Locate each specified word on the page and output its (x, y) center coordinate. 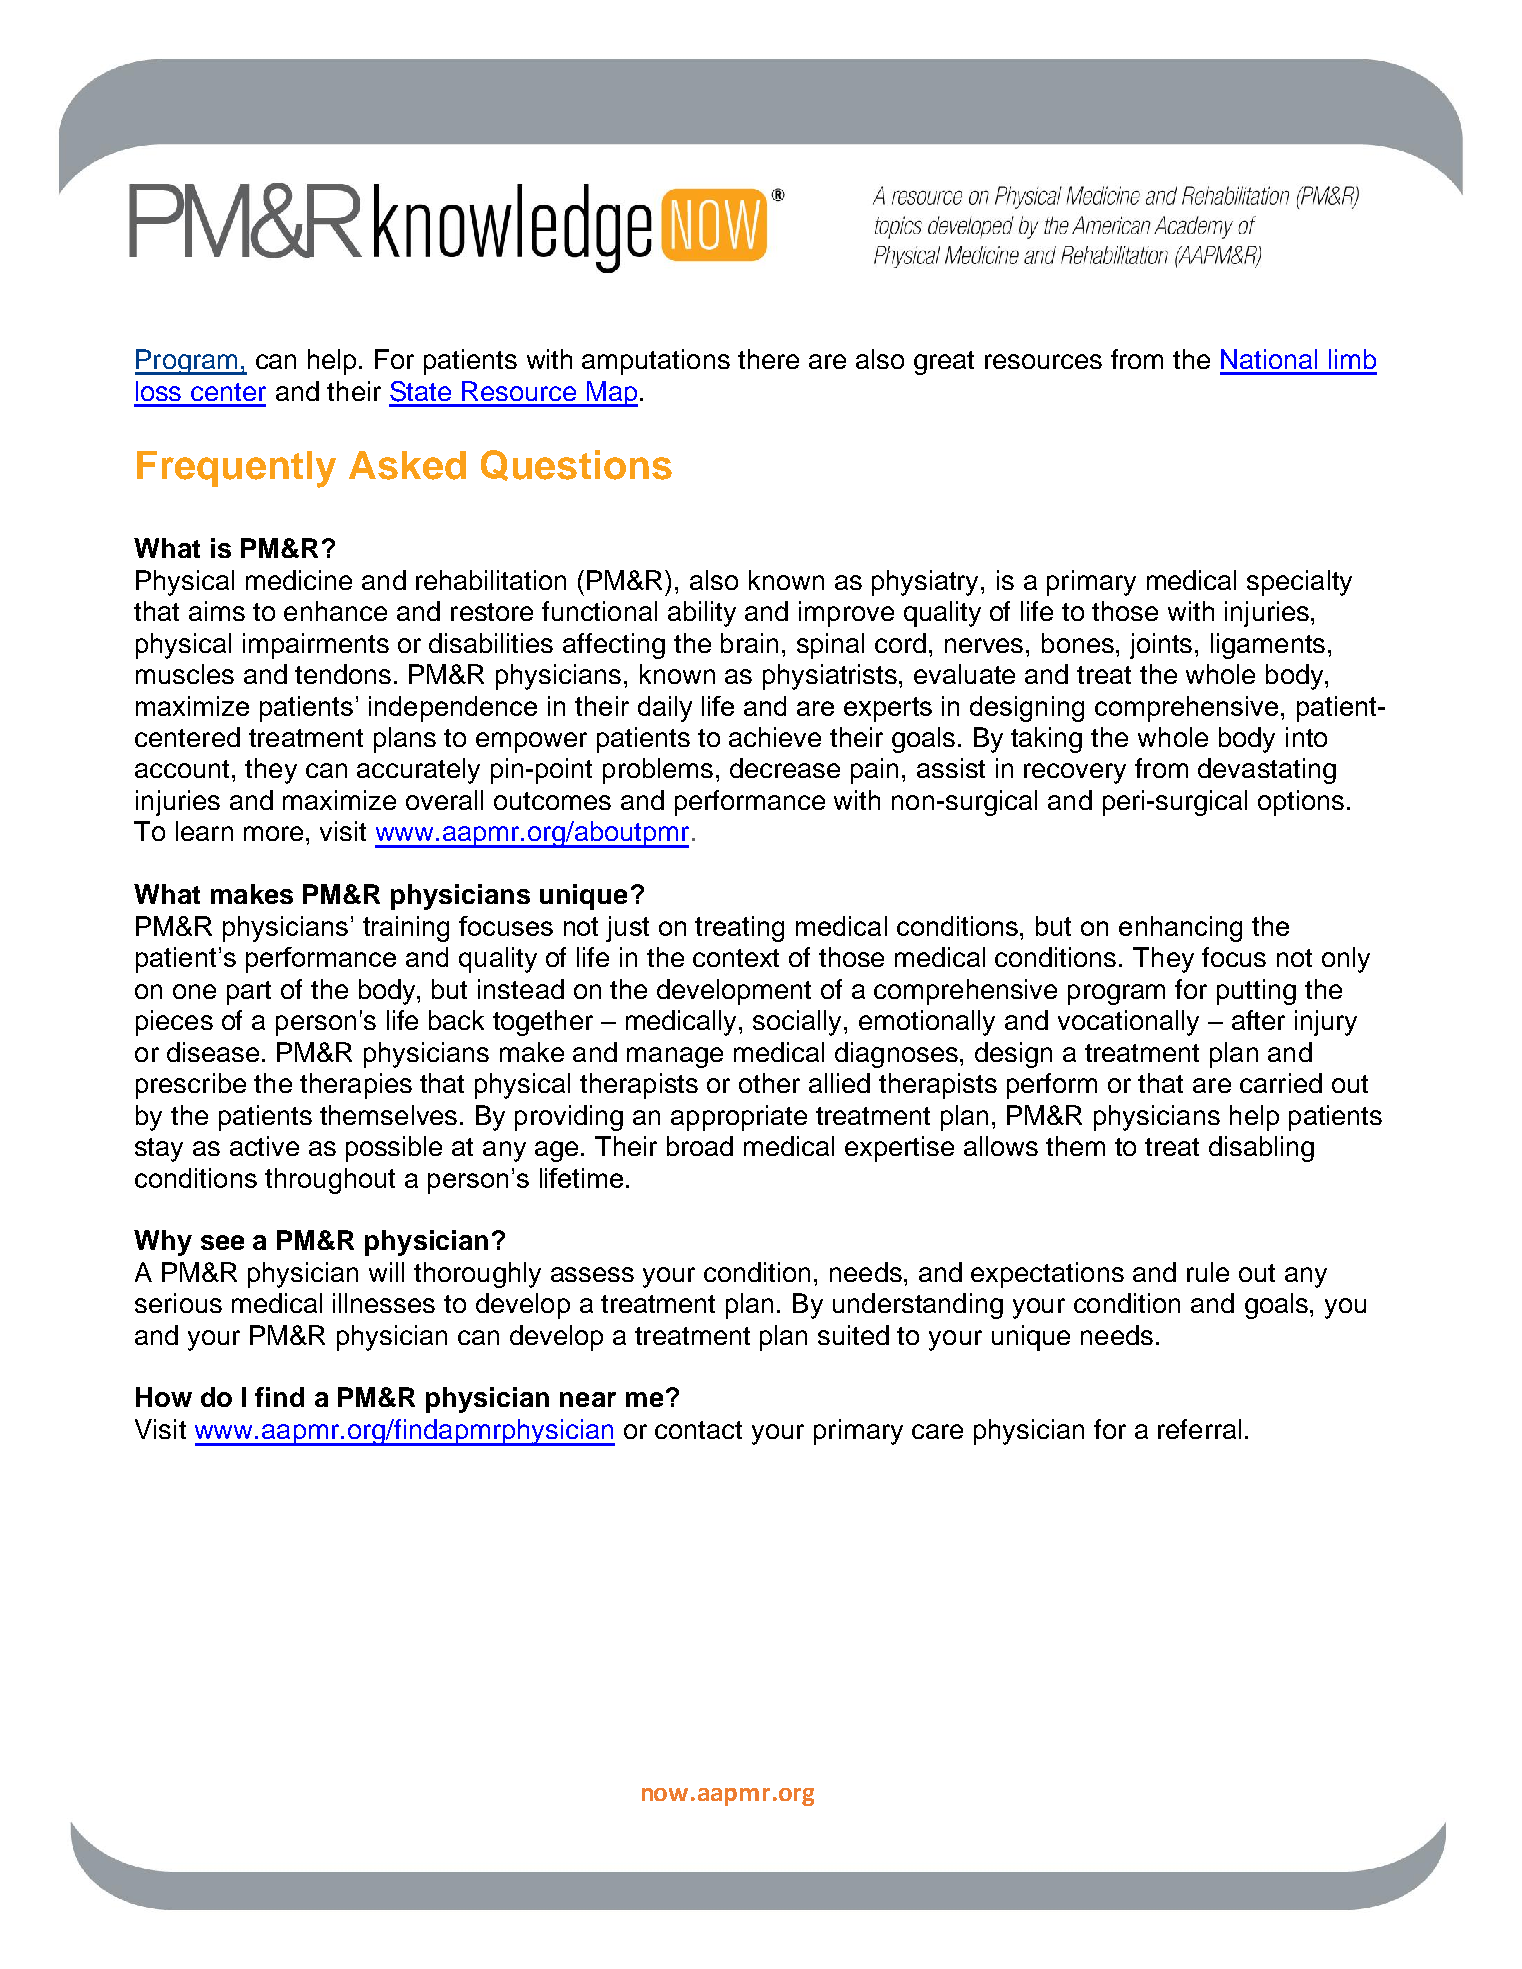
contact (698, 1430)
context (736, 958)
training (406, 929)
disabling (1261, 1149)
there (768, 359)
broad (700, 1146)
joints (1161, 646)
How (164, 1397)
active (264, 1146)
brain (749, 643)
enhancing (1180, 929)
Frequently (236, 469)
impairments (316, 646)
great (944, 363)
